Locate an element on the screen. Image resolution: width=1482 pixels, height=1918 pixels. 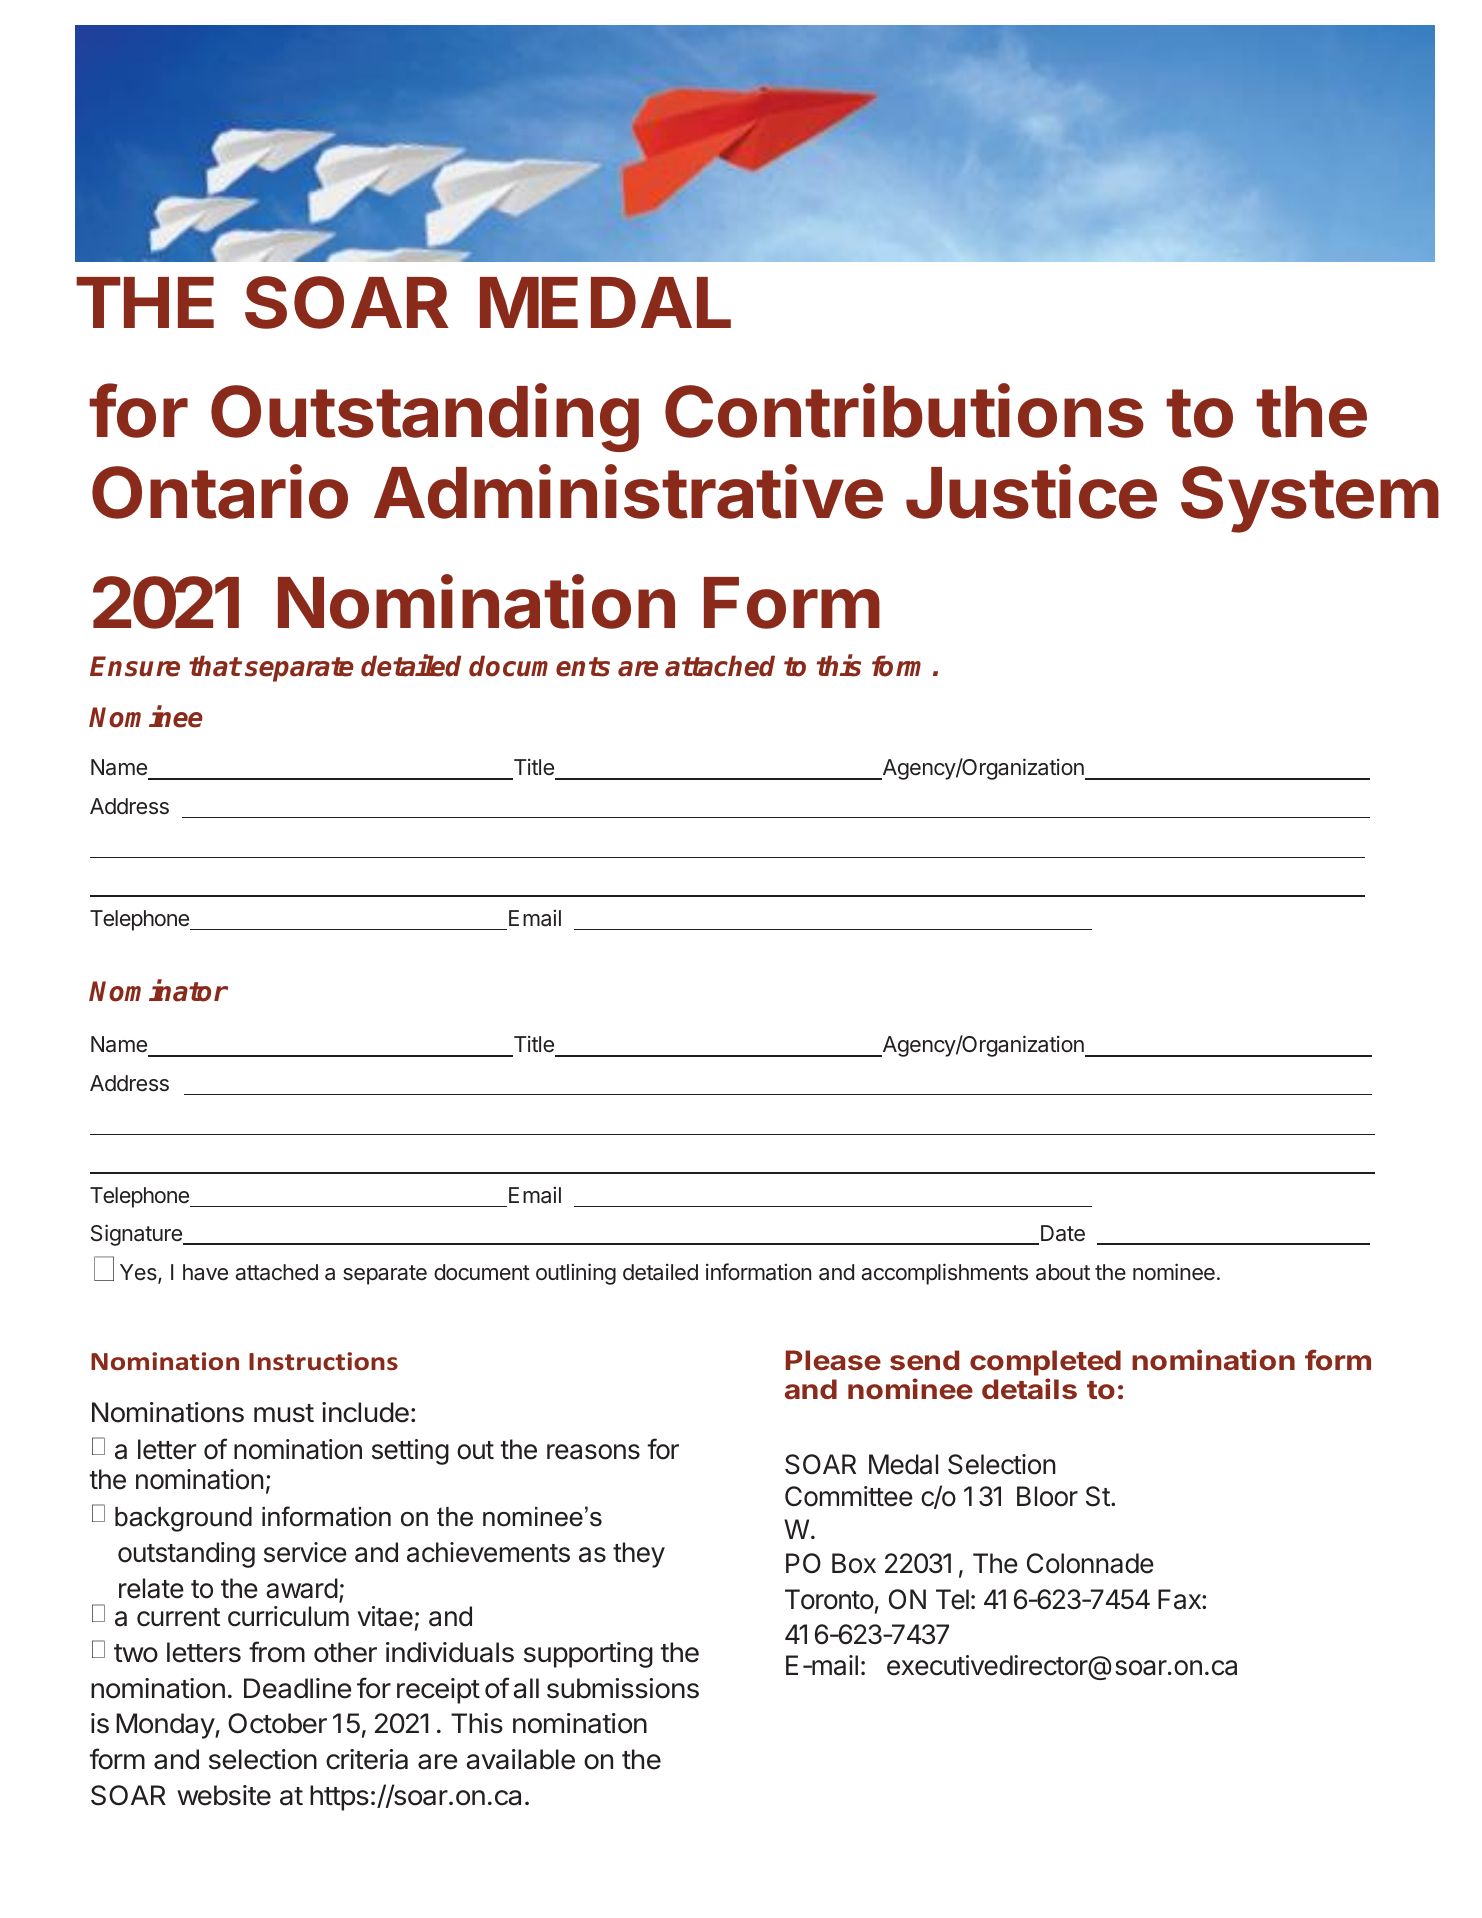
Justice is located at coordinates (1031, 492).
